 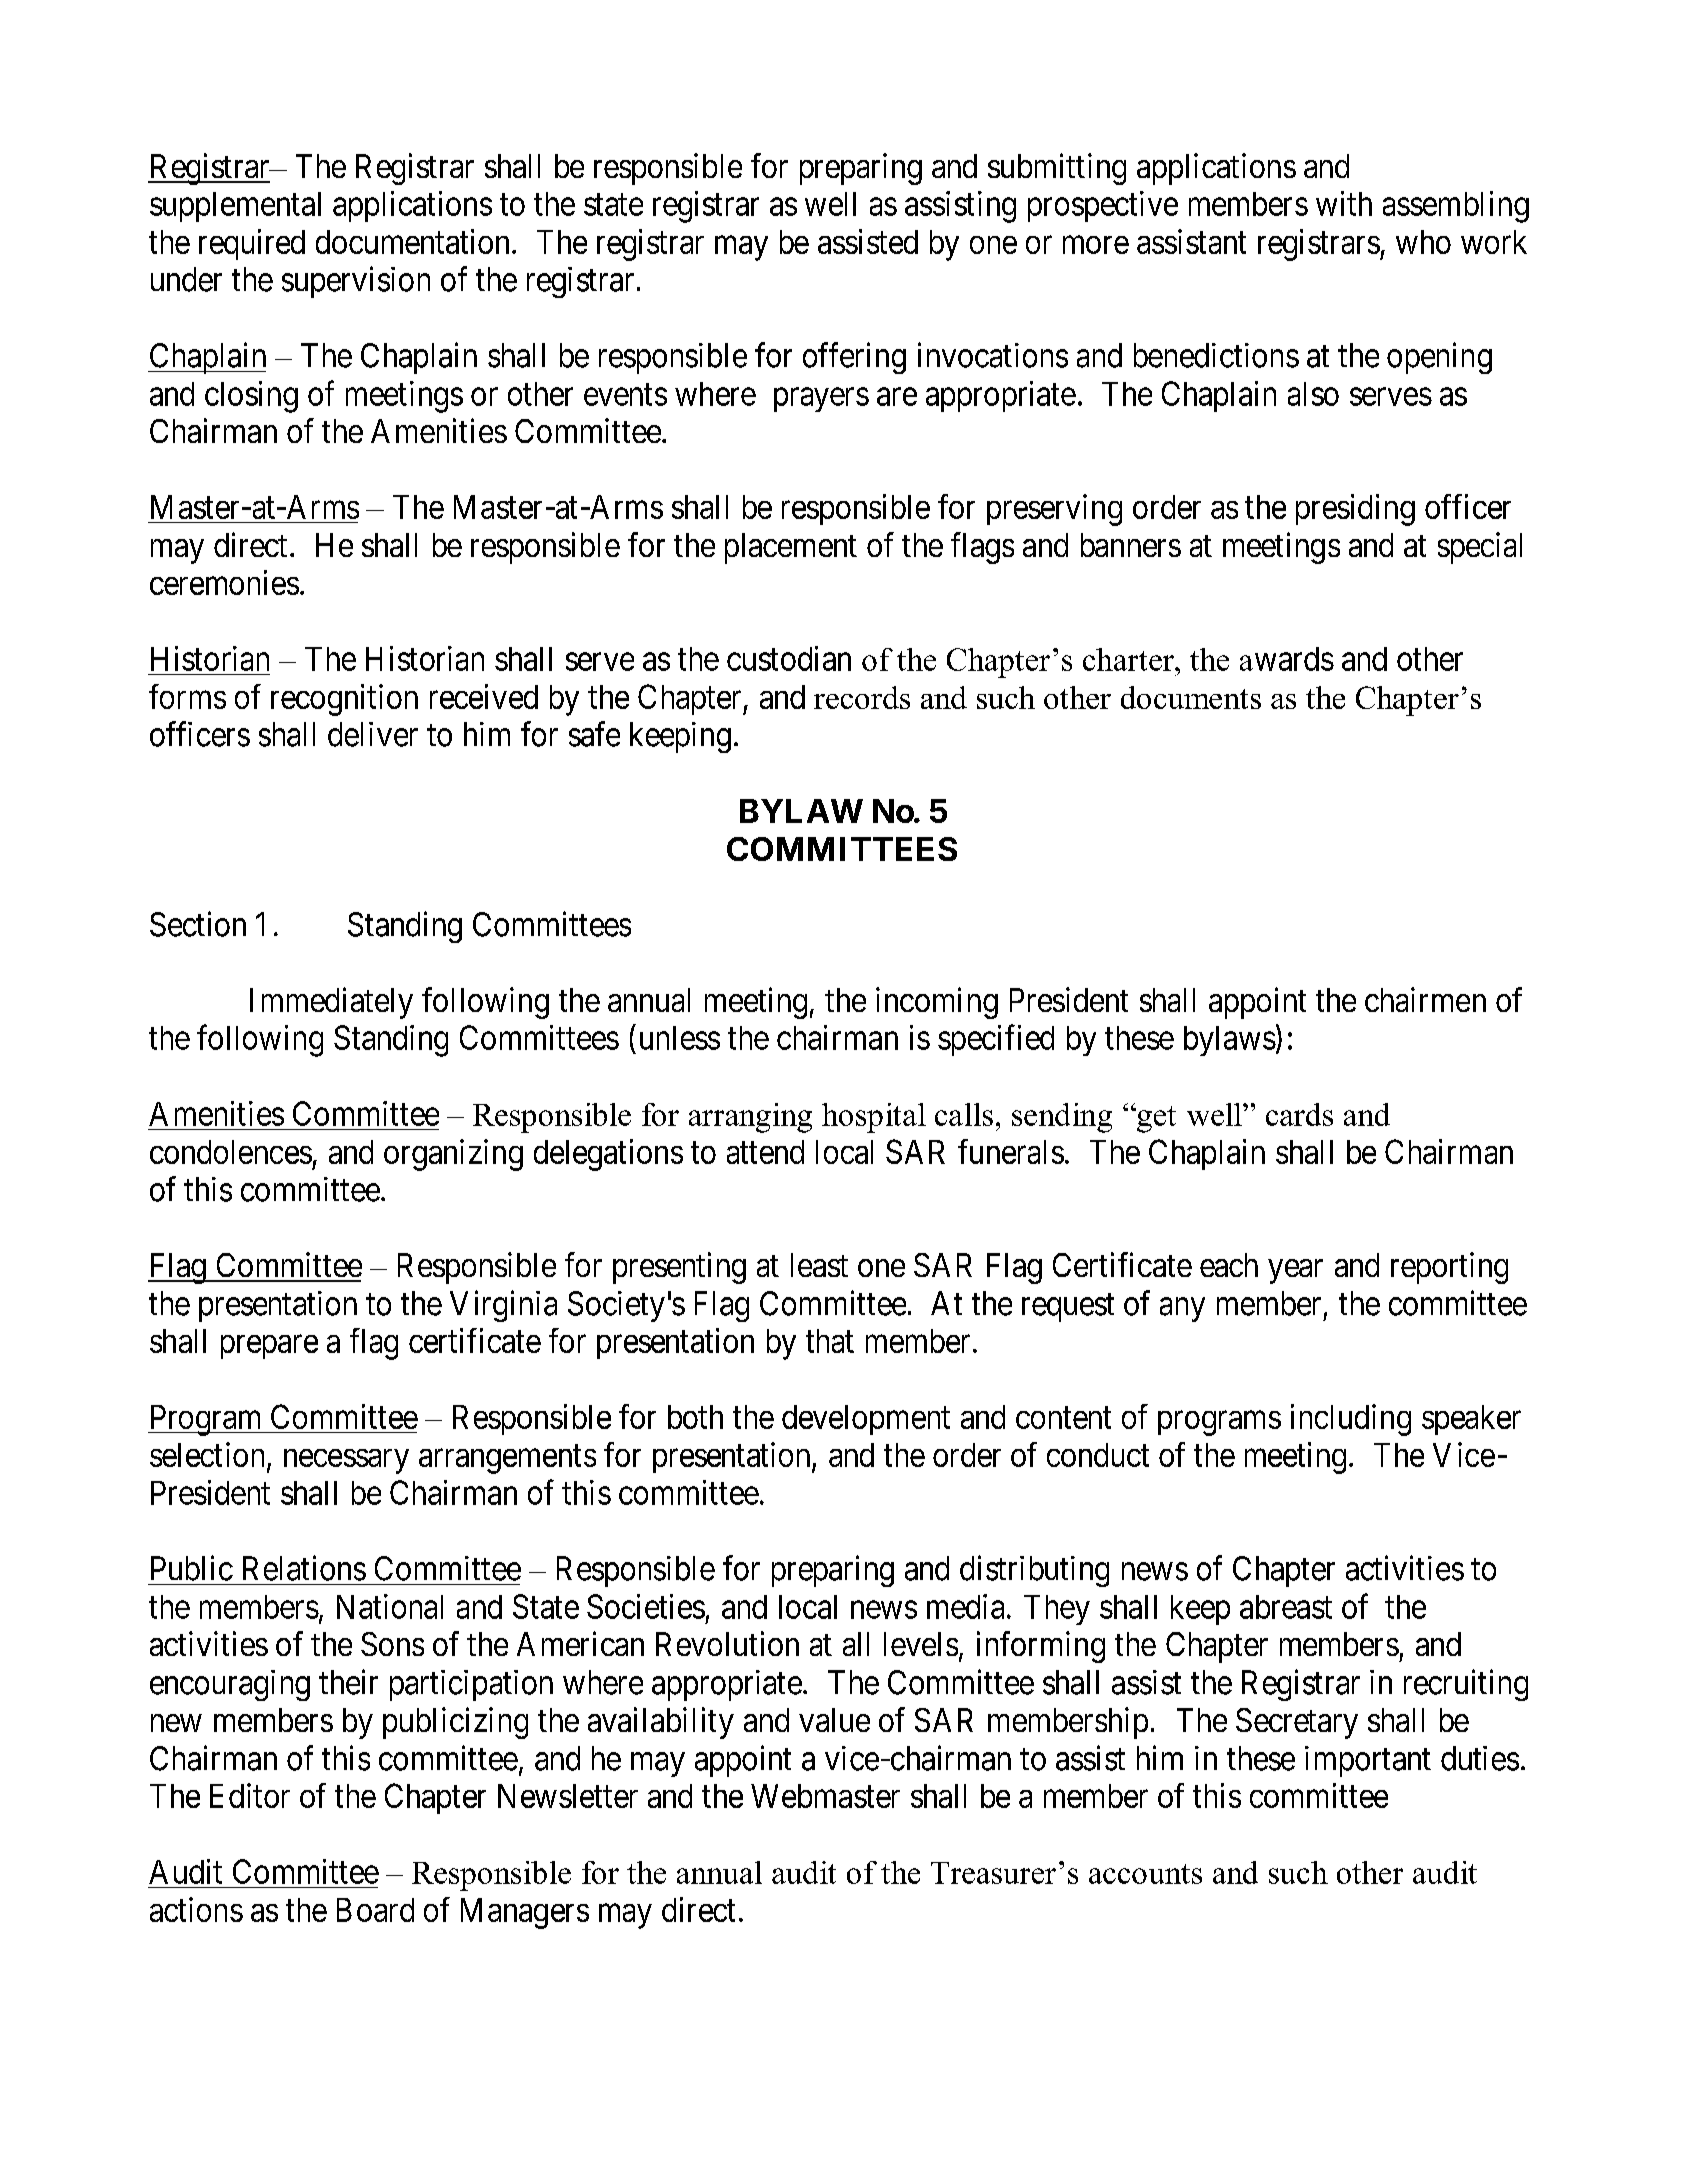 What do you see at coordinates (414, 241) in the screenshot?
I see `documentation` at bounding box center [414, 241].
